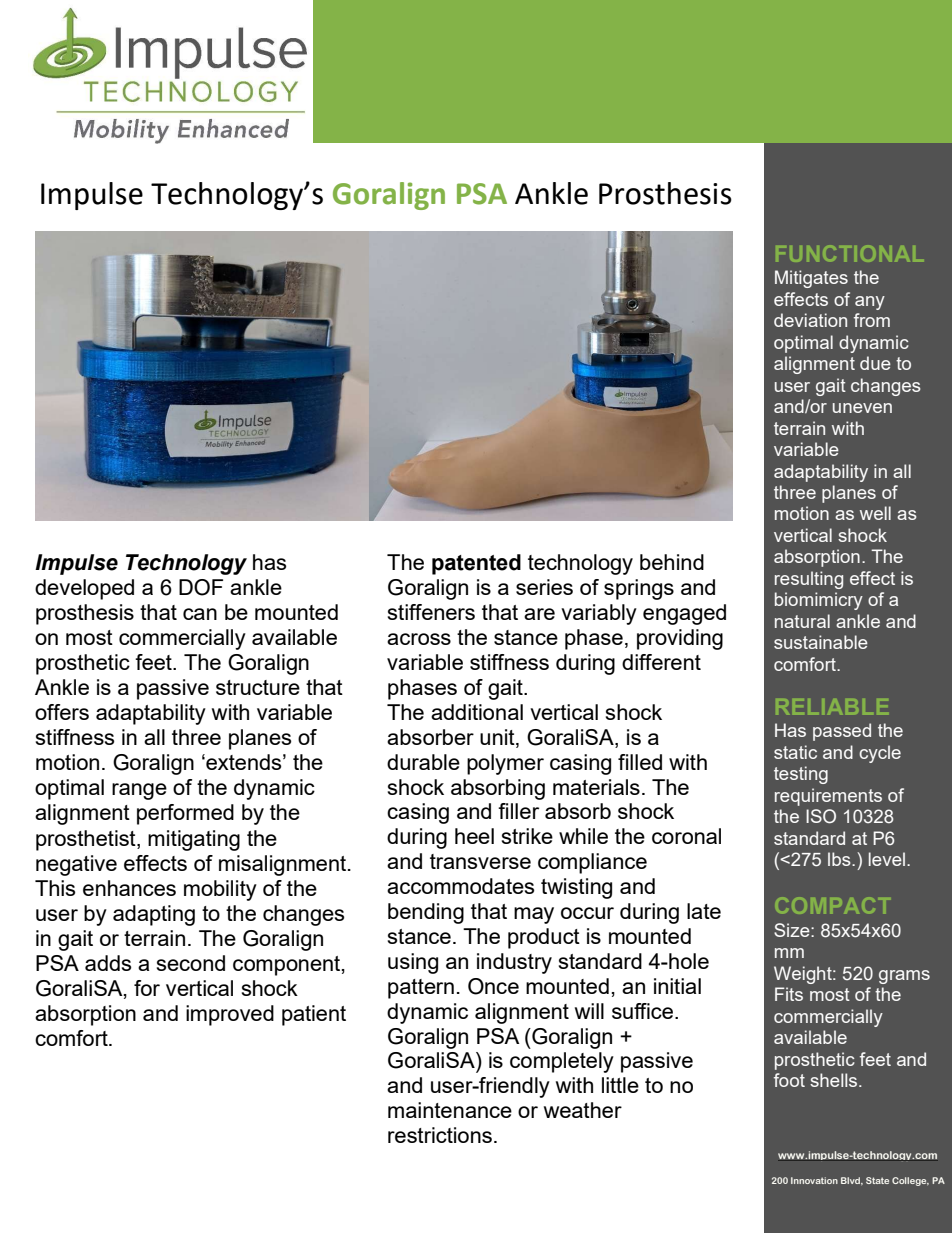 This screenshot has width=952, height=1233. I want to click on enhances, so click(129, 888).
